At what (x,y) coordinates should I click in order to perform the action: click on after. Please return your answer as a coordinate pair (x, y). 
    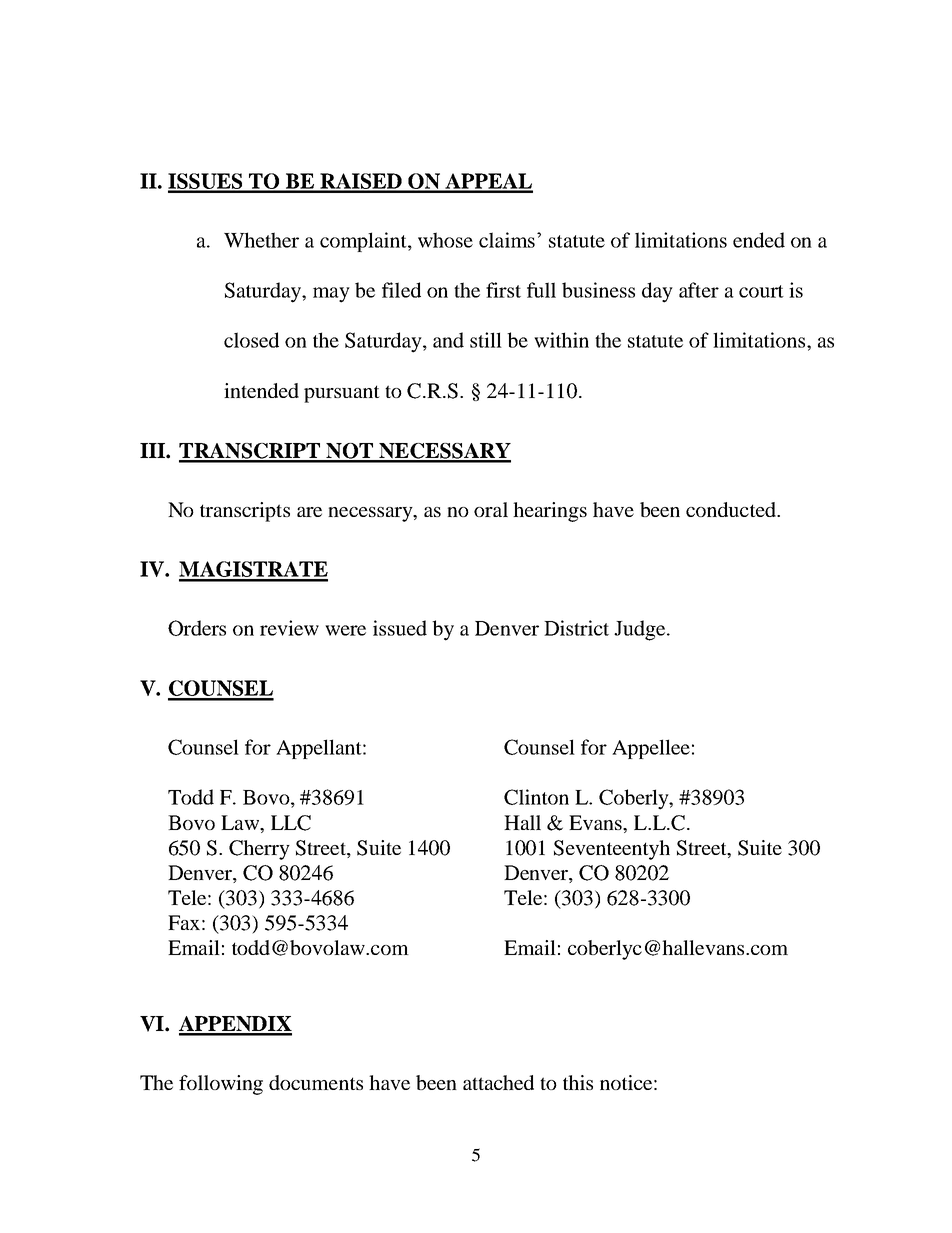
    Looking at the image, I should click on (699, 290).
